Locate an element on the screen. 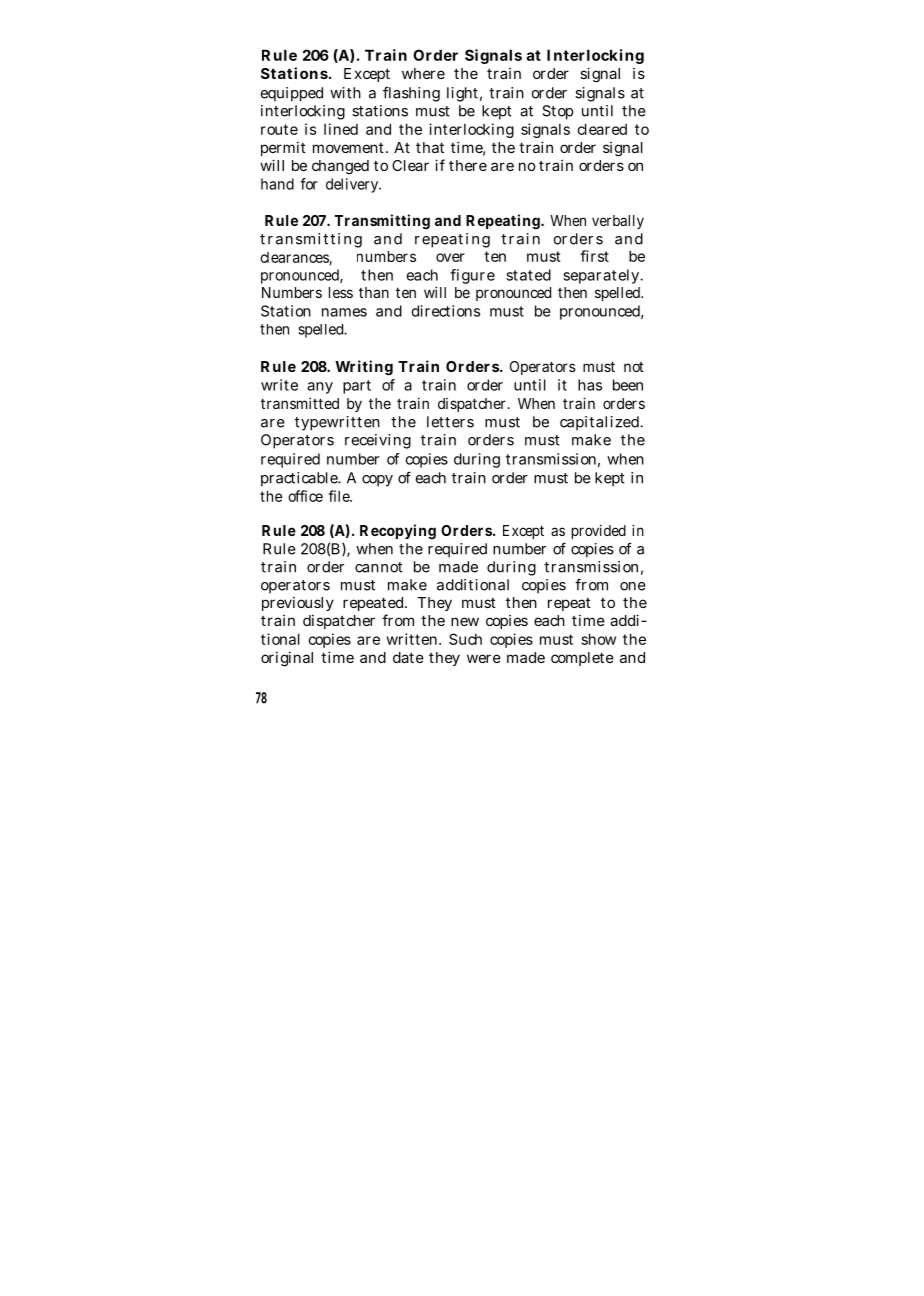 Image resolution: width=924 pixels, height=1296 pixels. office is located at coordinates (305, 496).
